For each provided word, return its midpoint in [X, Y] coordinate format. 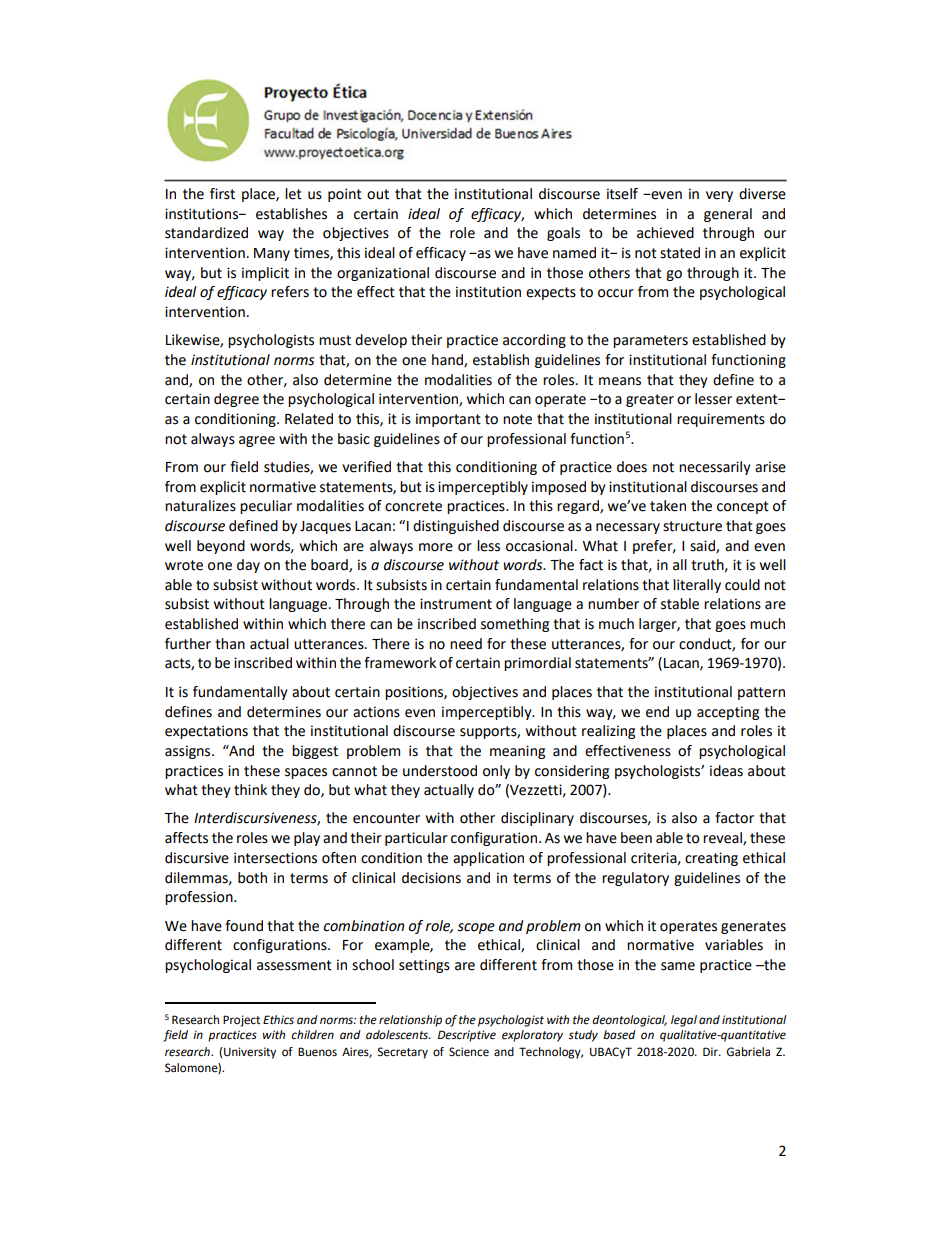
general [728, 215]
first [222, 194]
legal [684, 1021]
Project [241, 1021]
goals [563, 234]
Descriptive [467, 1036]
